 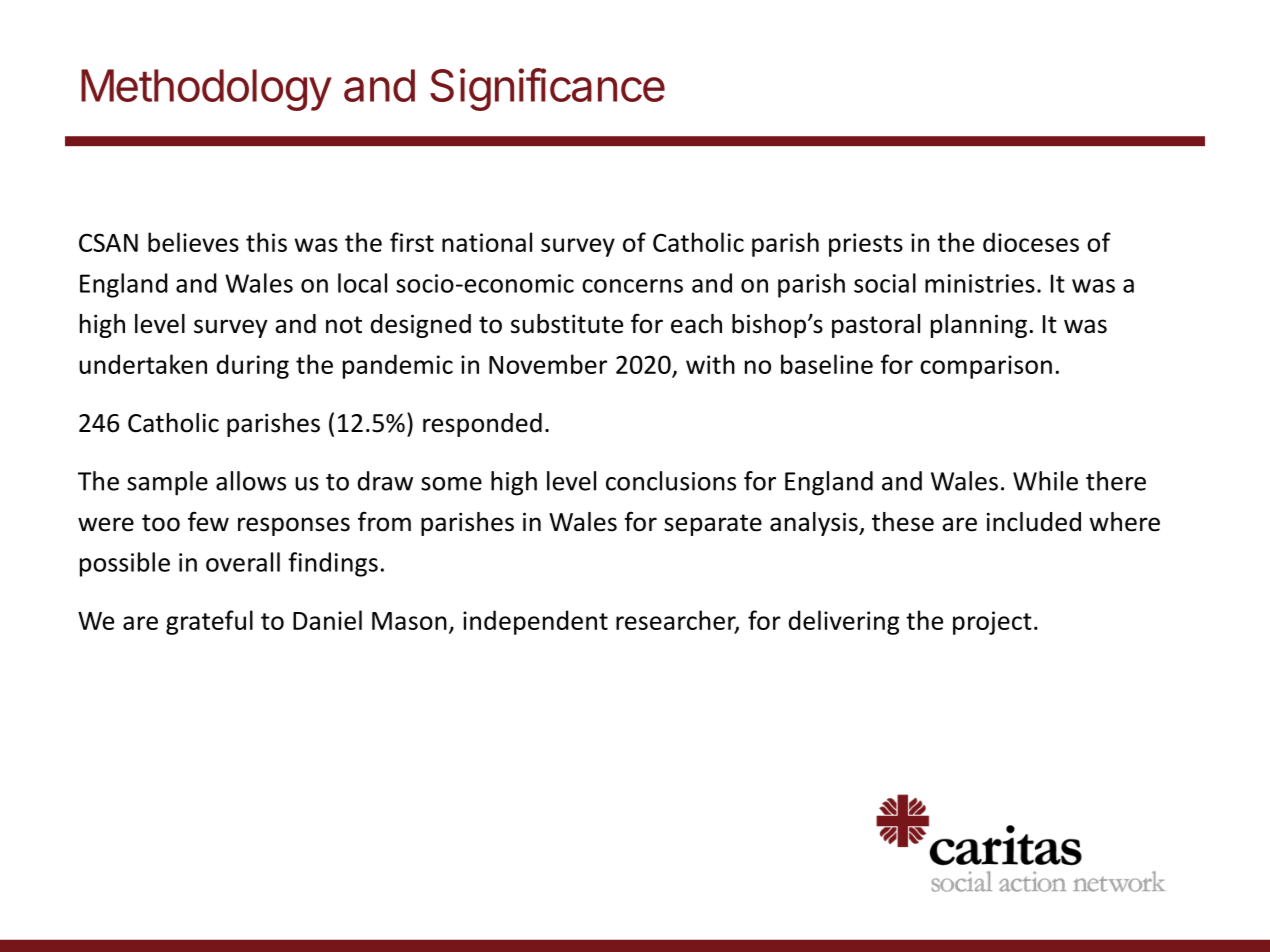 What do you see at coordinates (992, 623) in the screenshot?
I see `project` at bounding box center [992, 623].
